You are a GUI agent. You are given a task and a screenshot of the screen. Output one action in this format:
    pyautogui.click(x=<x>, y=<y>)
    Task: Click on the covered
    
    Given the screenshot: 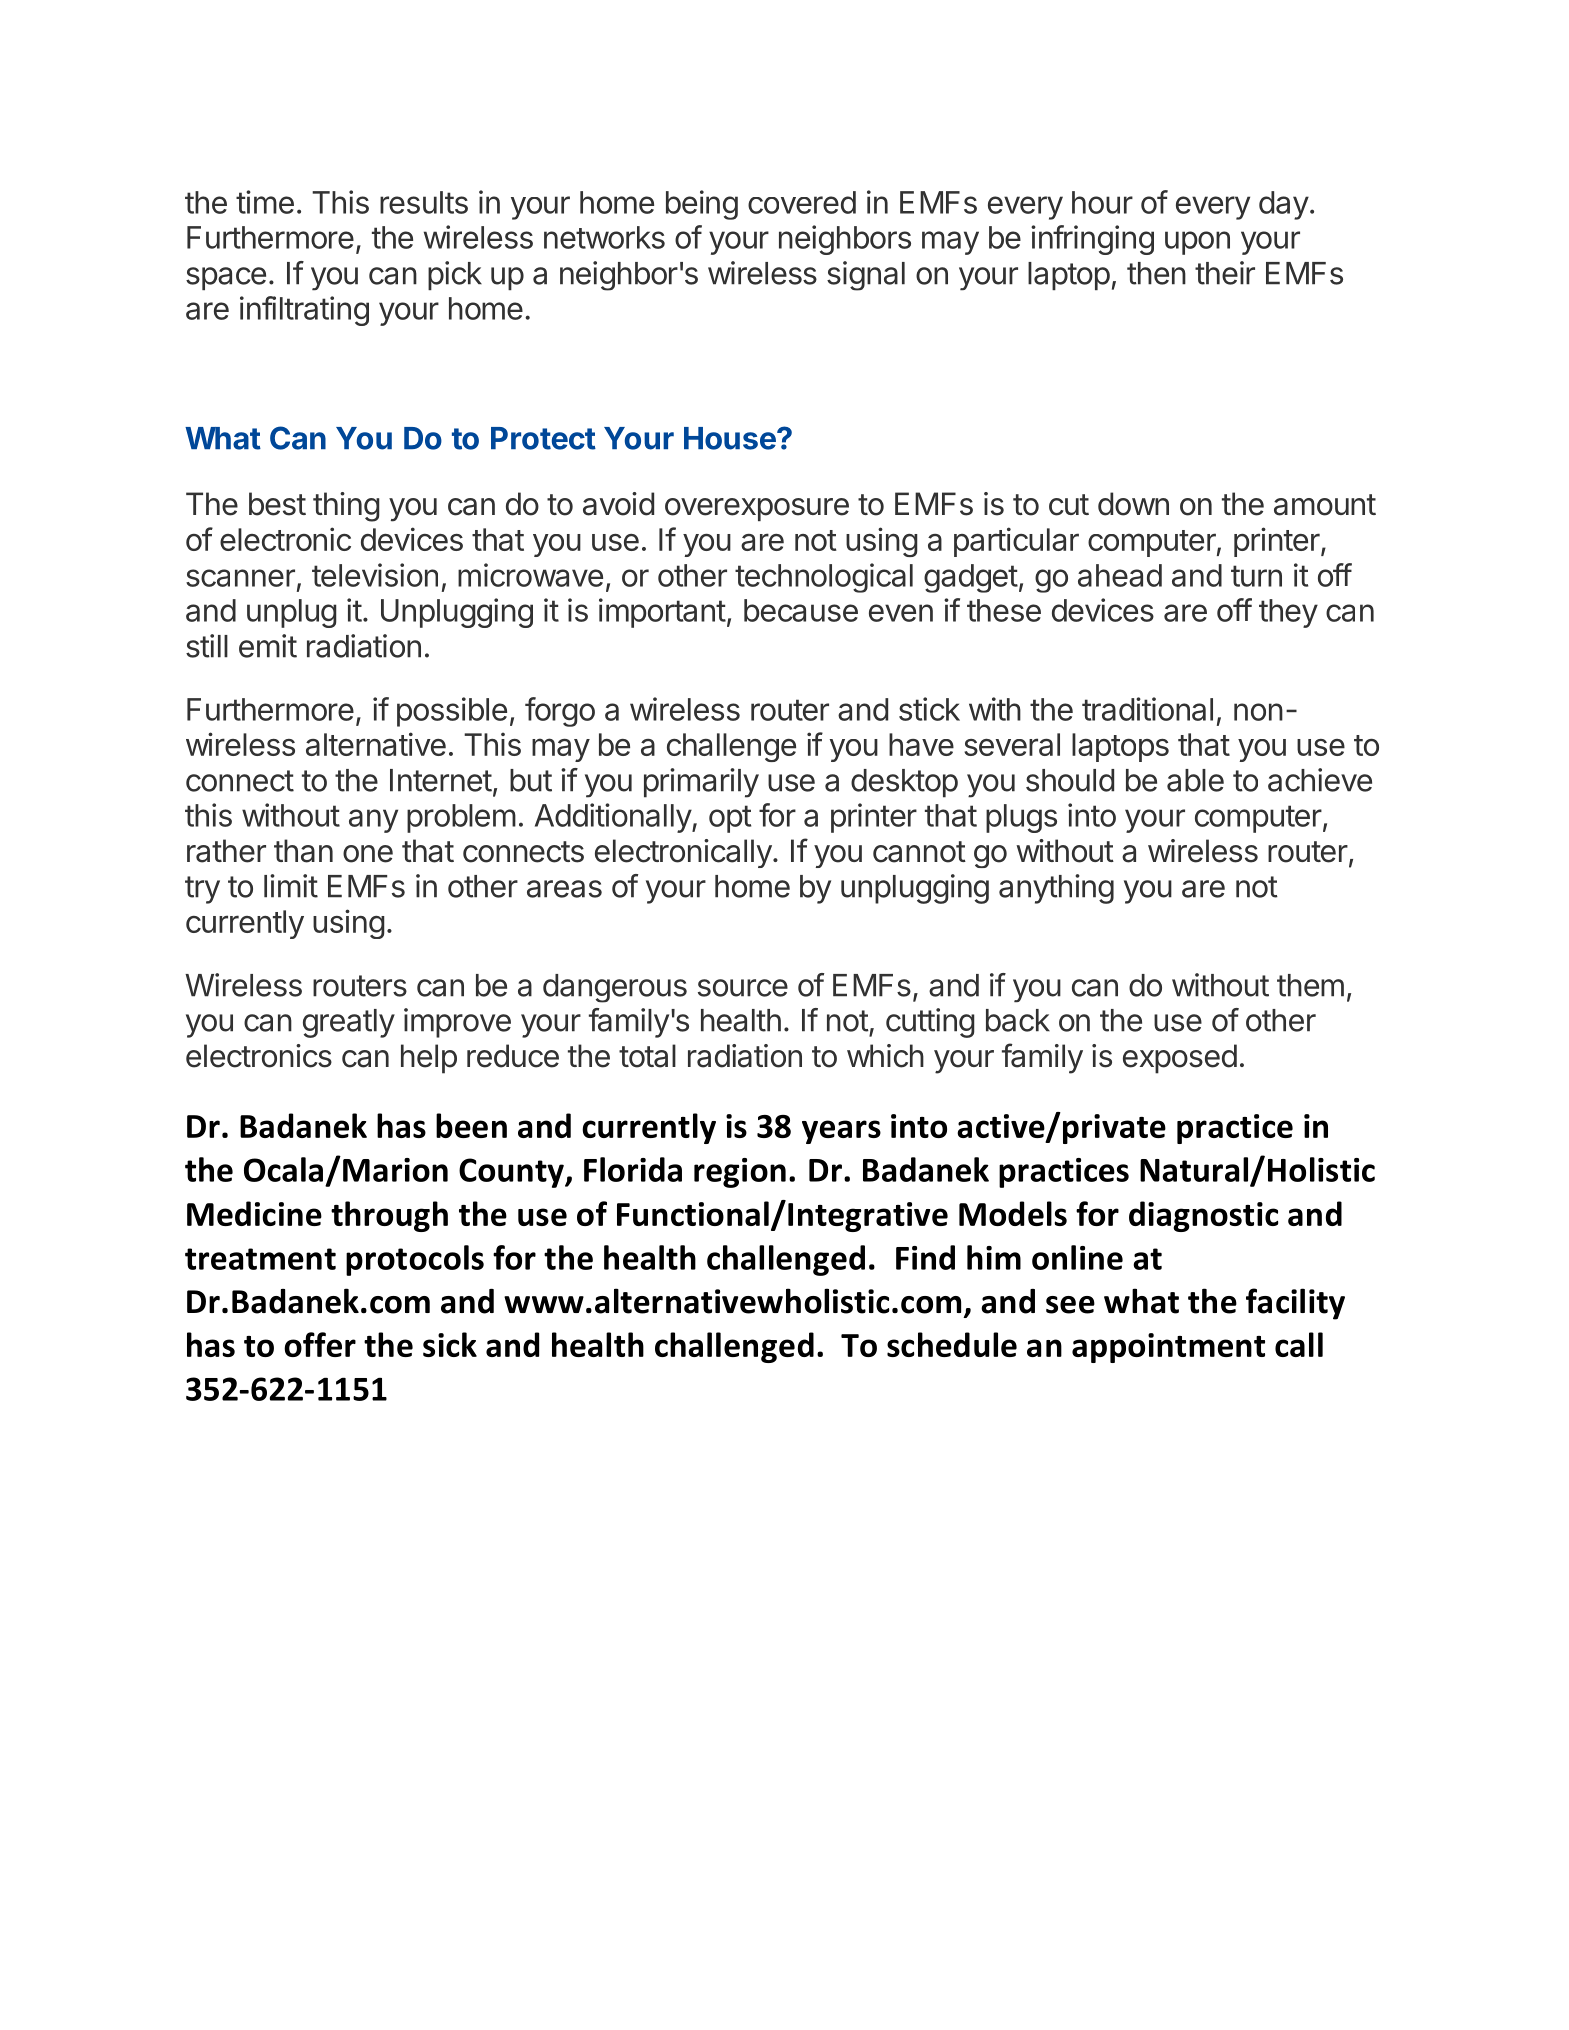 What is the action you would take?
    pyautogui.click(x=802, y=202)
